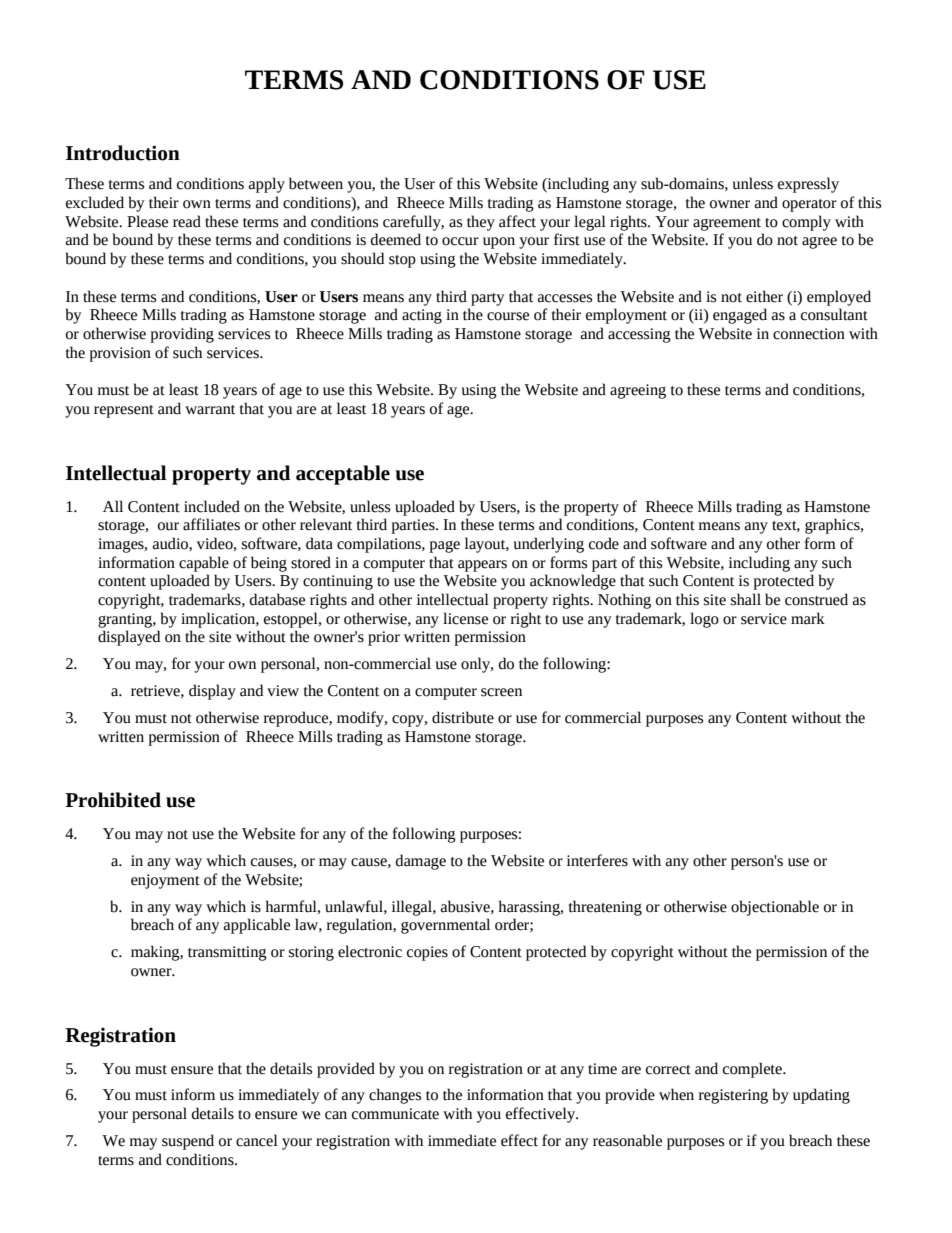 The width and height of the screenshot is (952, 1233). I want to click on communicate, so click(395, 1114).
